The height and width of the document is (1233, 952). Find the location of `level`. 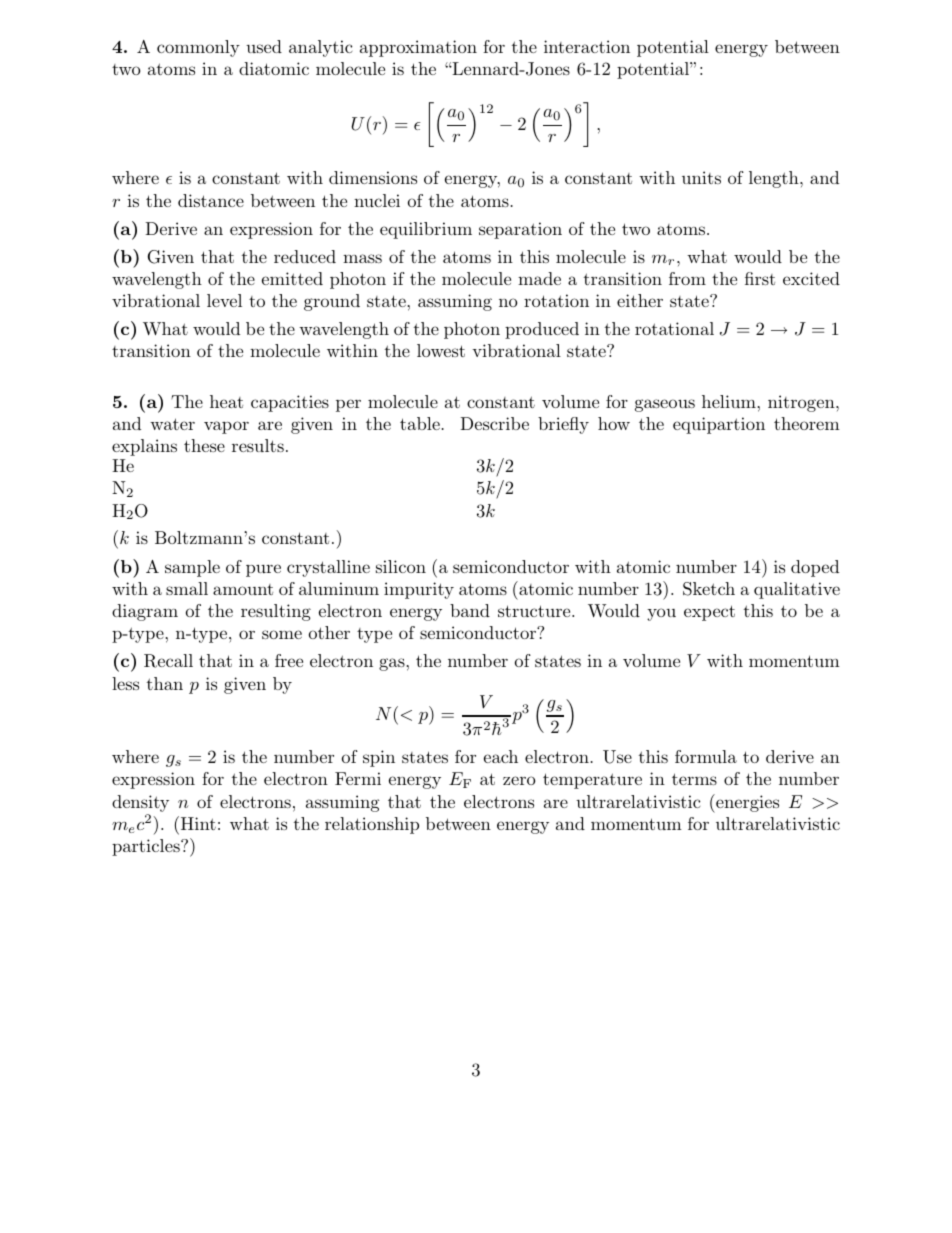

level is located at coordinates (224, 300).
